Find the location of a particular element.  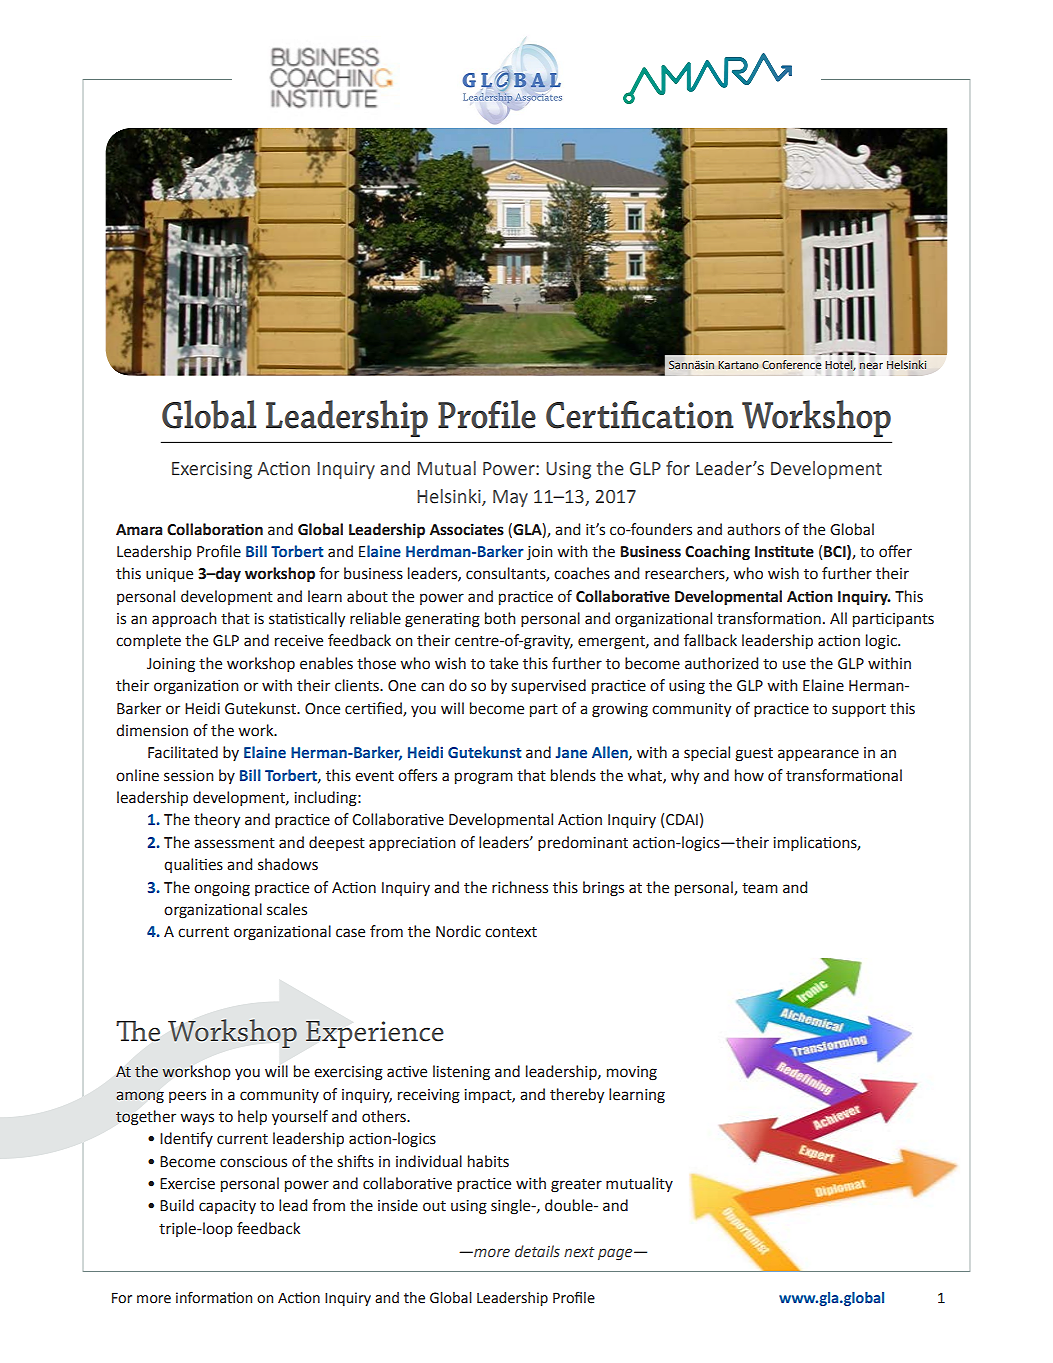

team is located at coordinates (760, 888).
